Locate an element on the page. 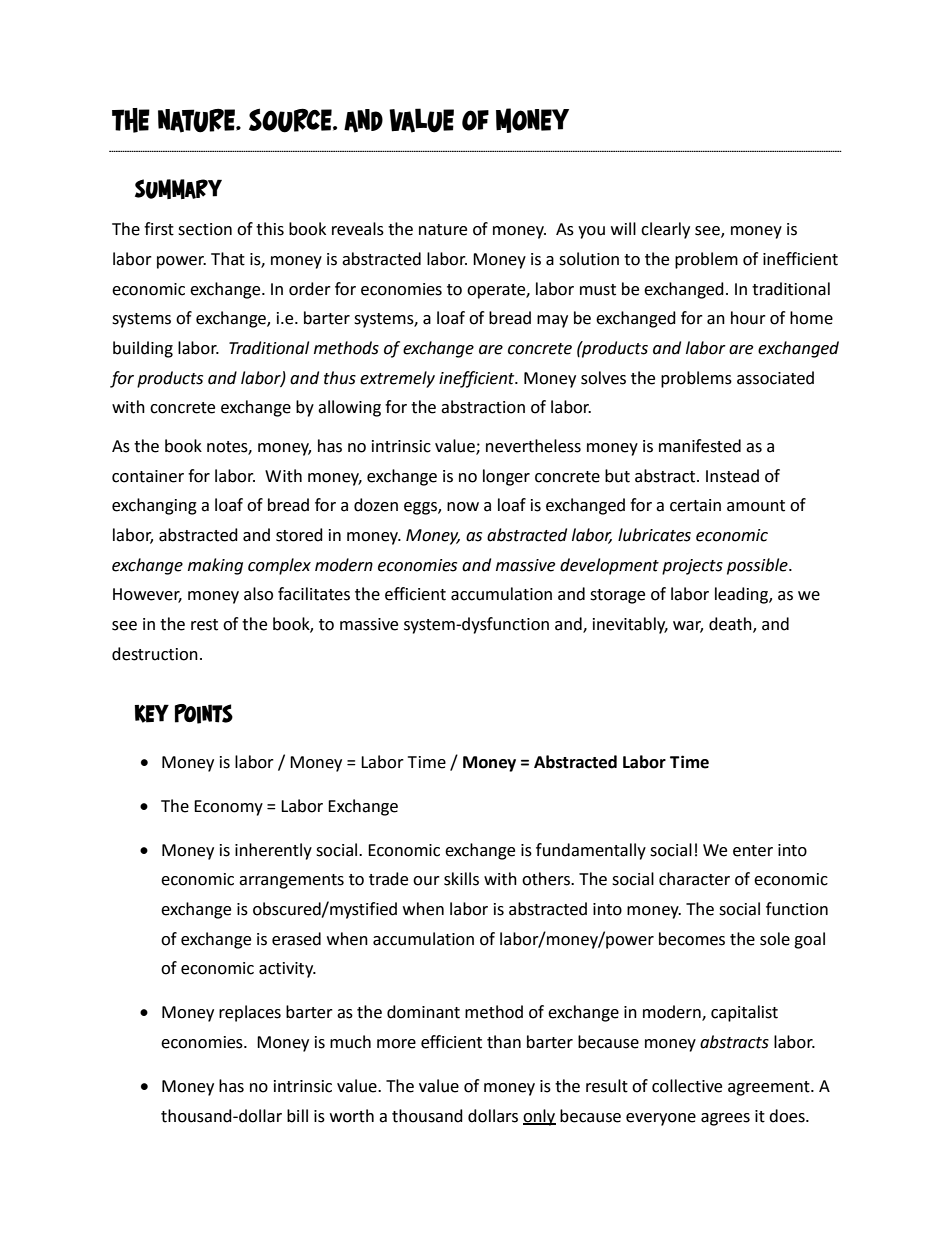 The image size is (952, 1233). section is located at coordinates (205, 229).
